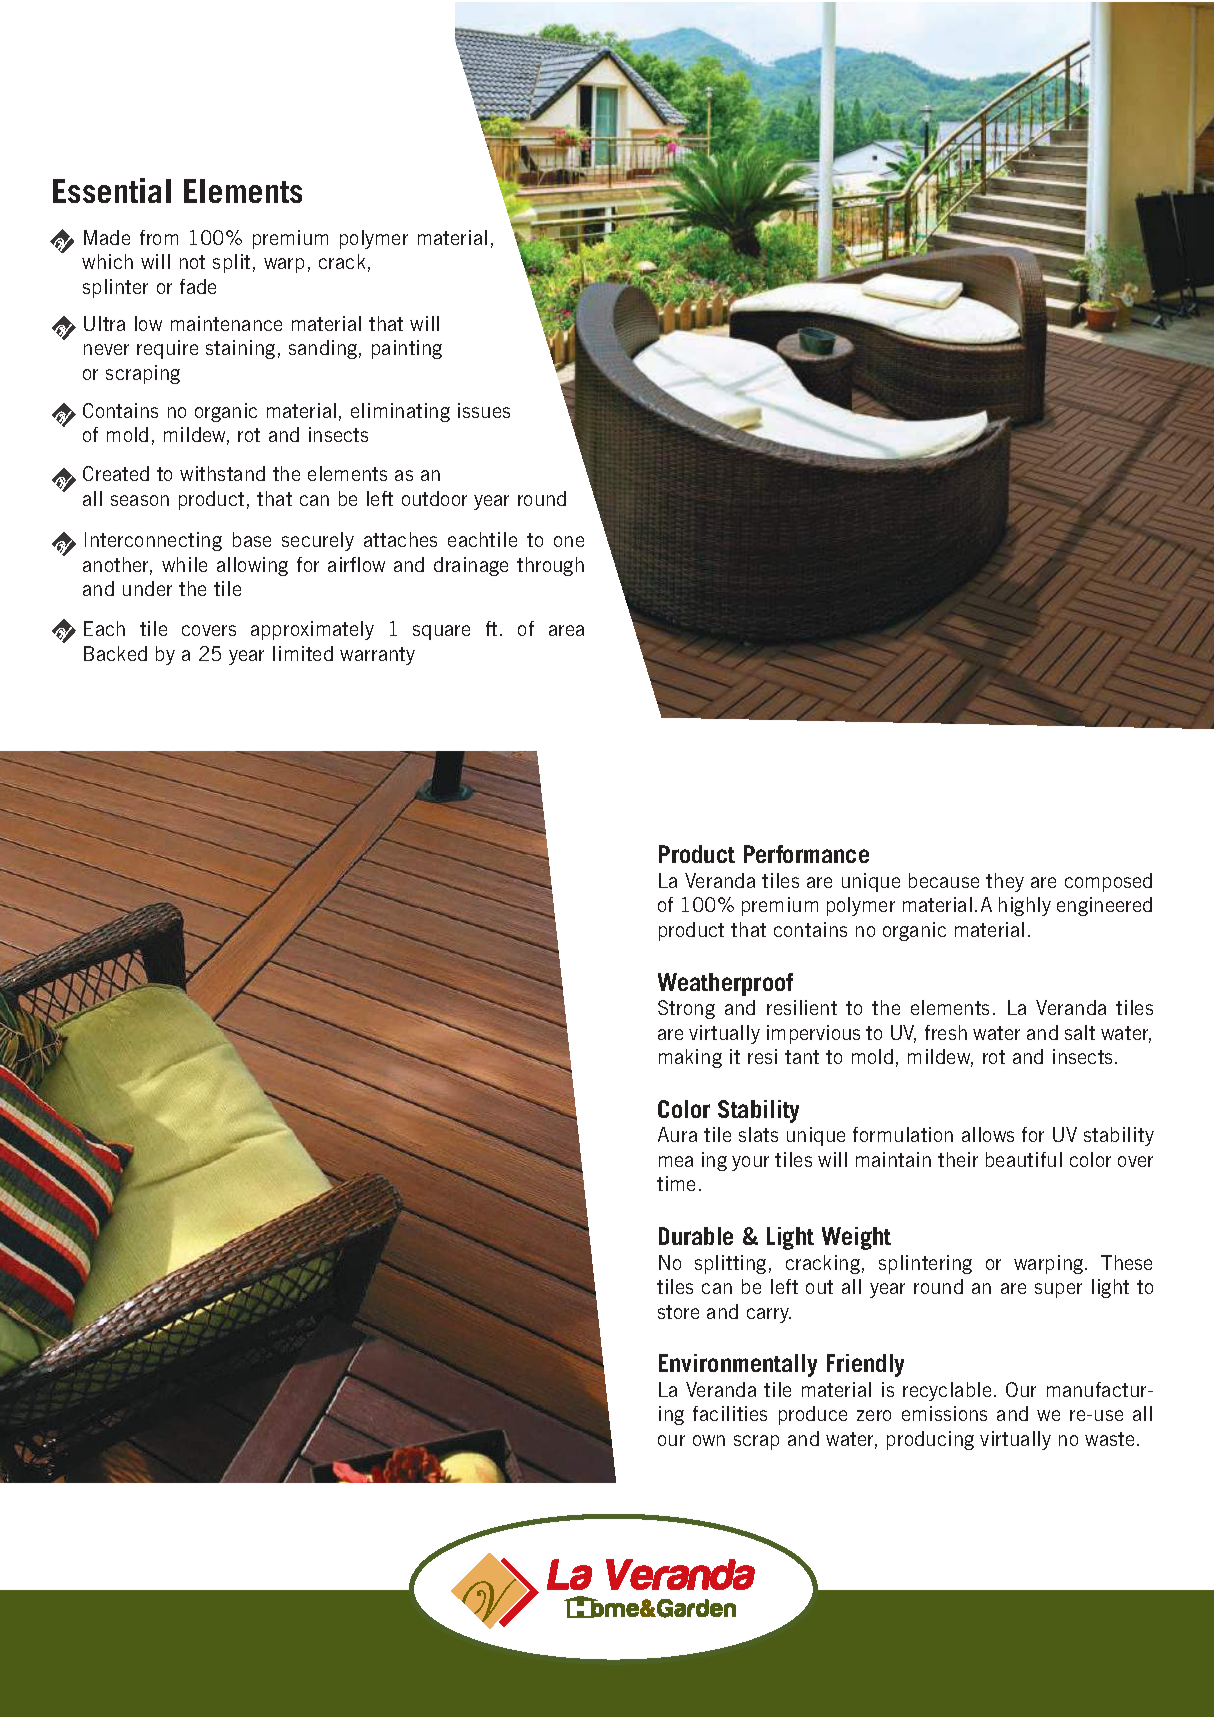 Image resolution: width=1214 pixels, height=1717 pixels. I want to click on painting, so click(407, 349).
